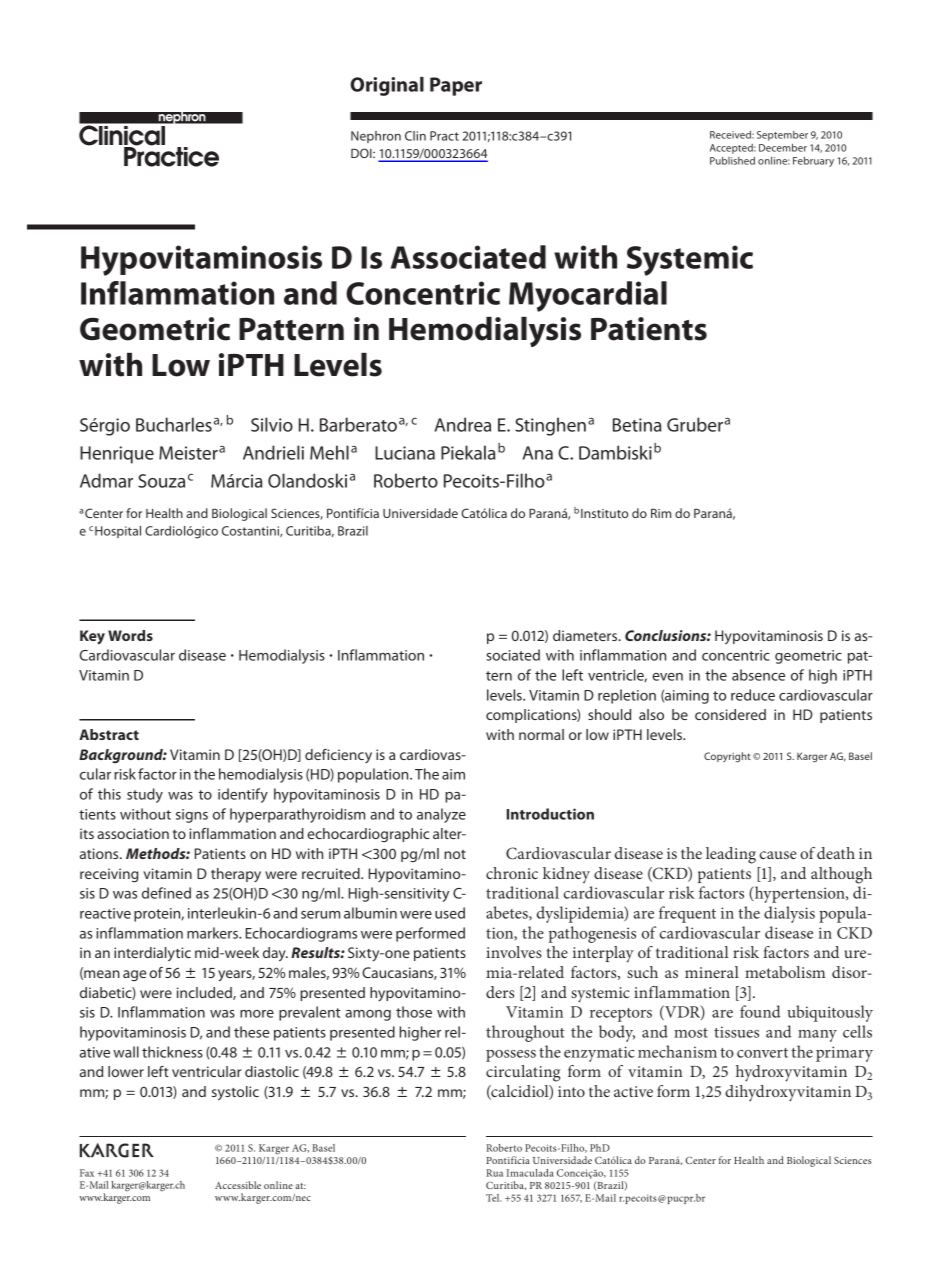 Image resolution: width=952 pixels, height=1261 pixels. I want to click on used, so click(450, 913).
